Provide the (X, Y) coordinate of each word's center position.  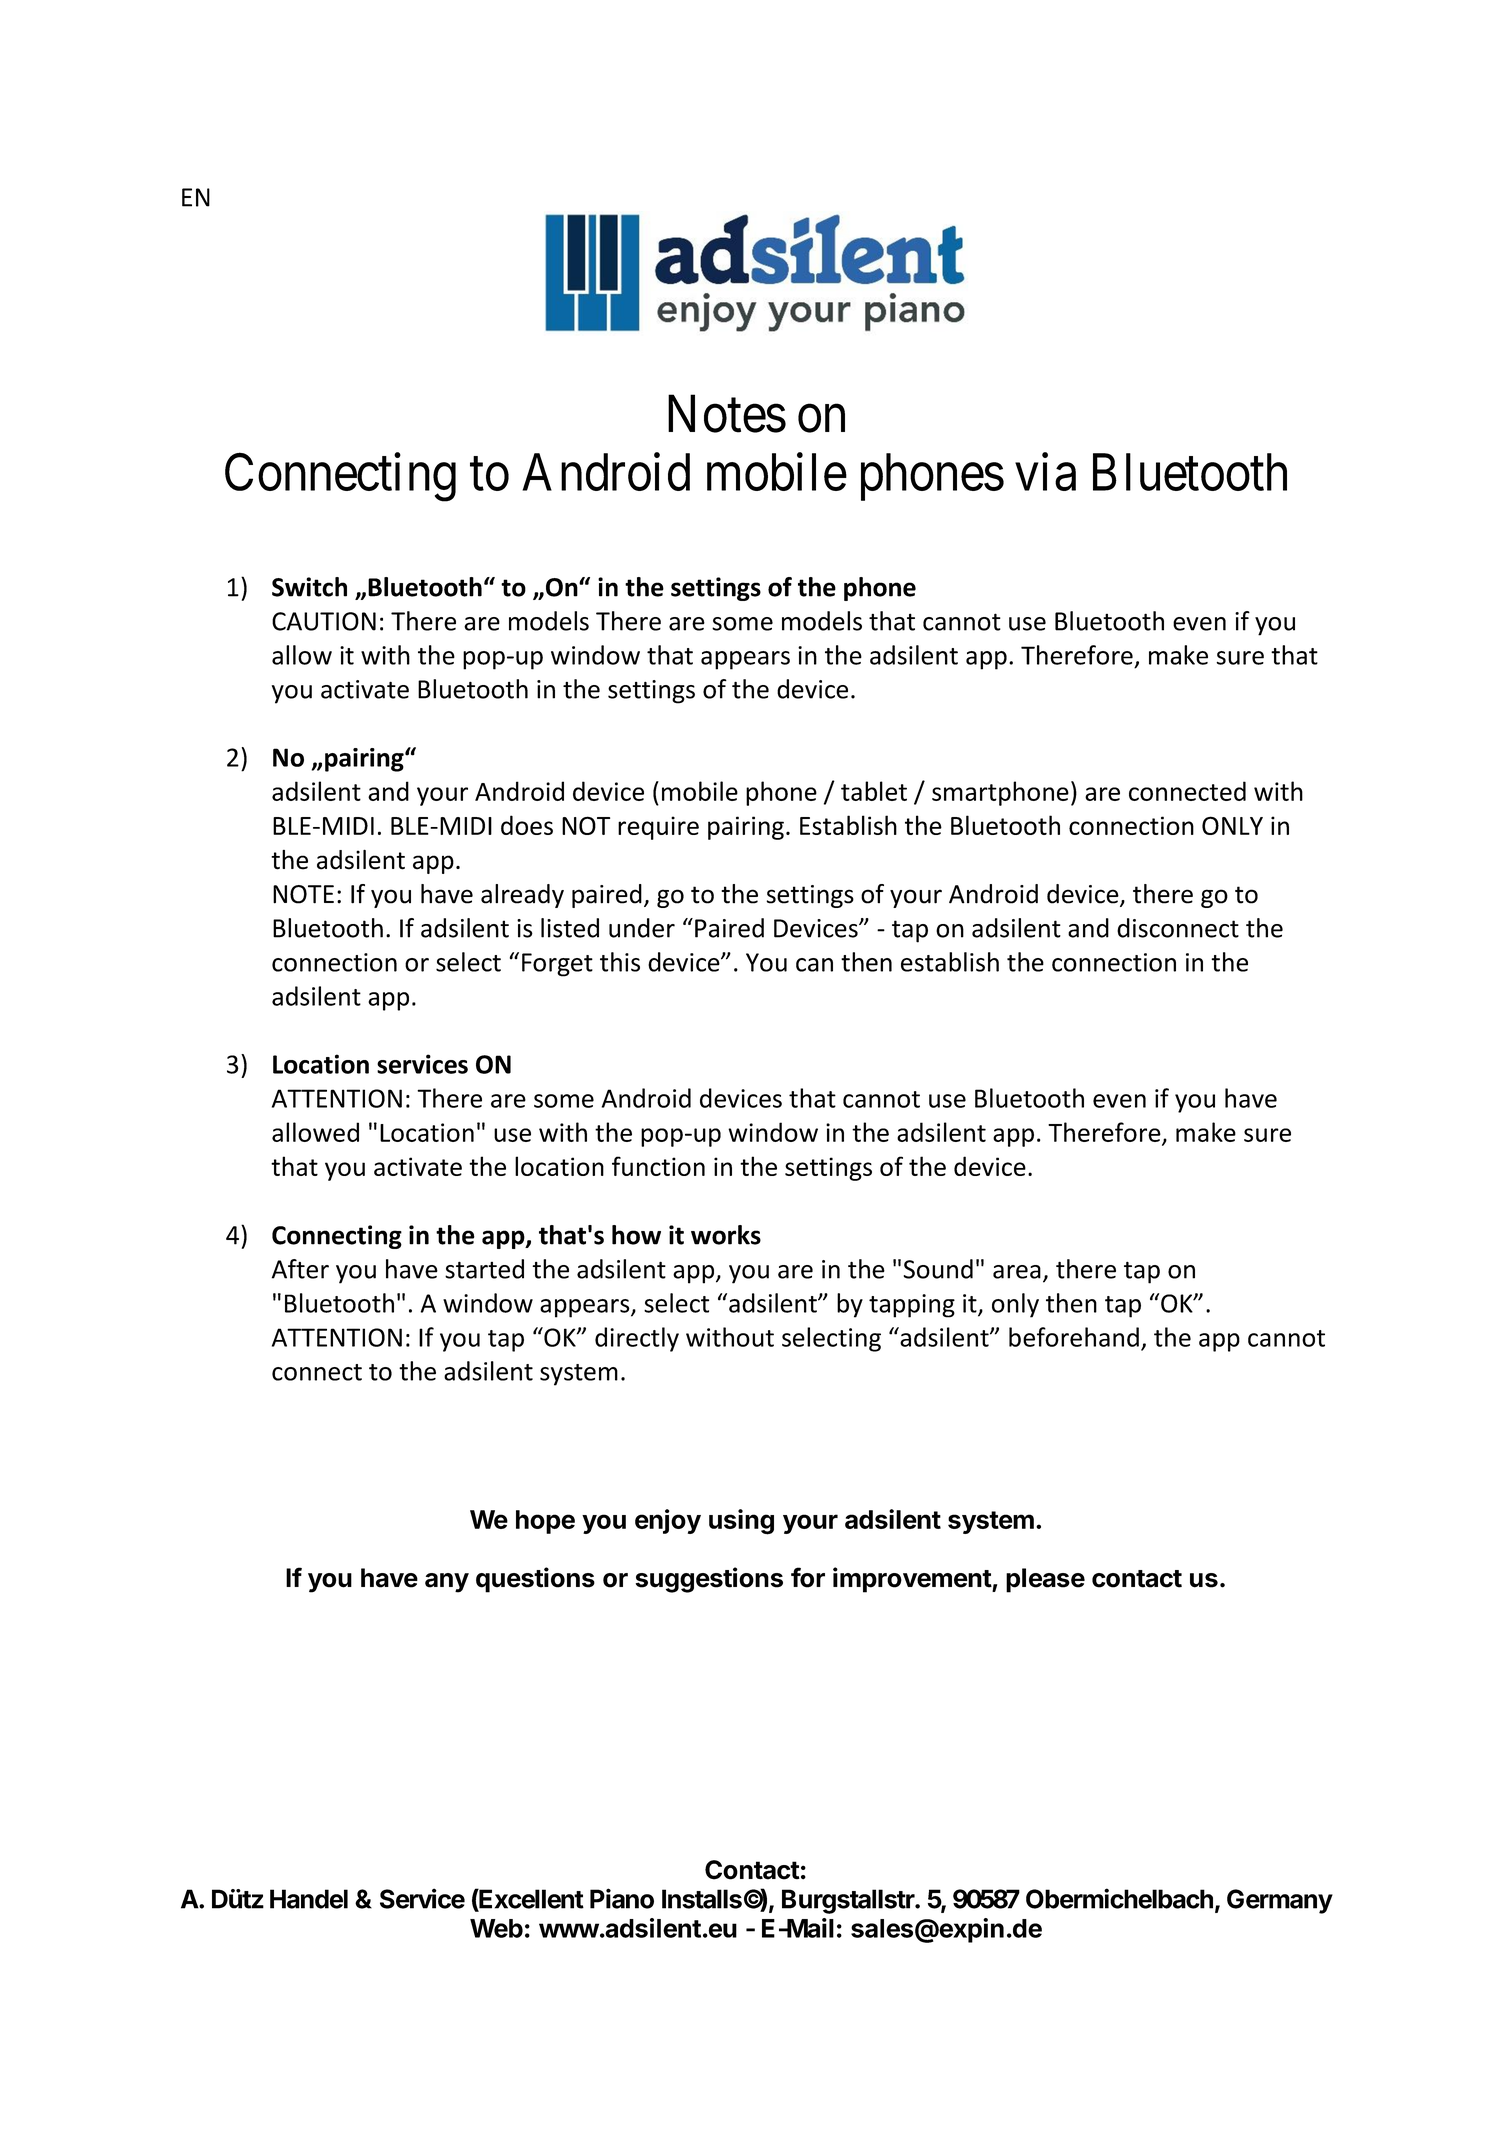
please (1045, 1580)
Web (496, 1928)
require (658, 828)
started (484, 1269)
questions (535, 1580)
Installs (702, 1899)
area (1017, 1272)
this (620, 962)
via (1045, 472)
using (741, 1522)
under (642, 928)
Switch (309, 587)
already (522, 896)
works (726, 1235)
